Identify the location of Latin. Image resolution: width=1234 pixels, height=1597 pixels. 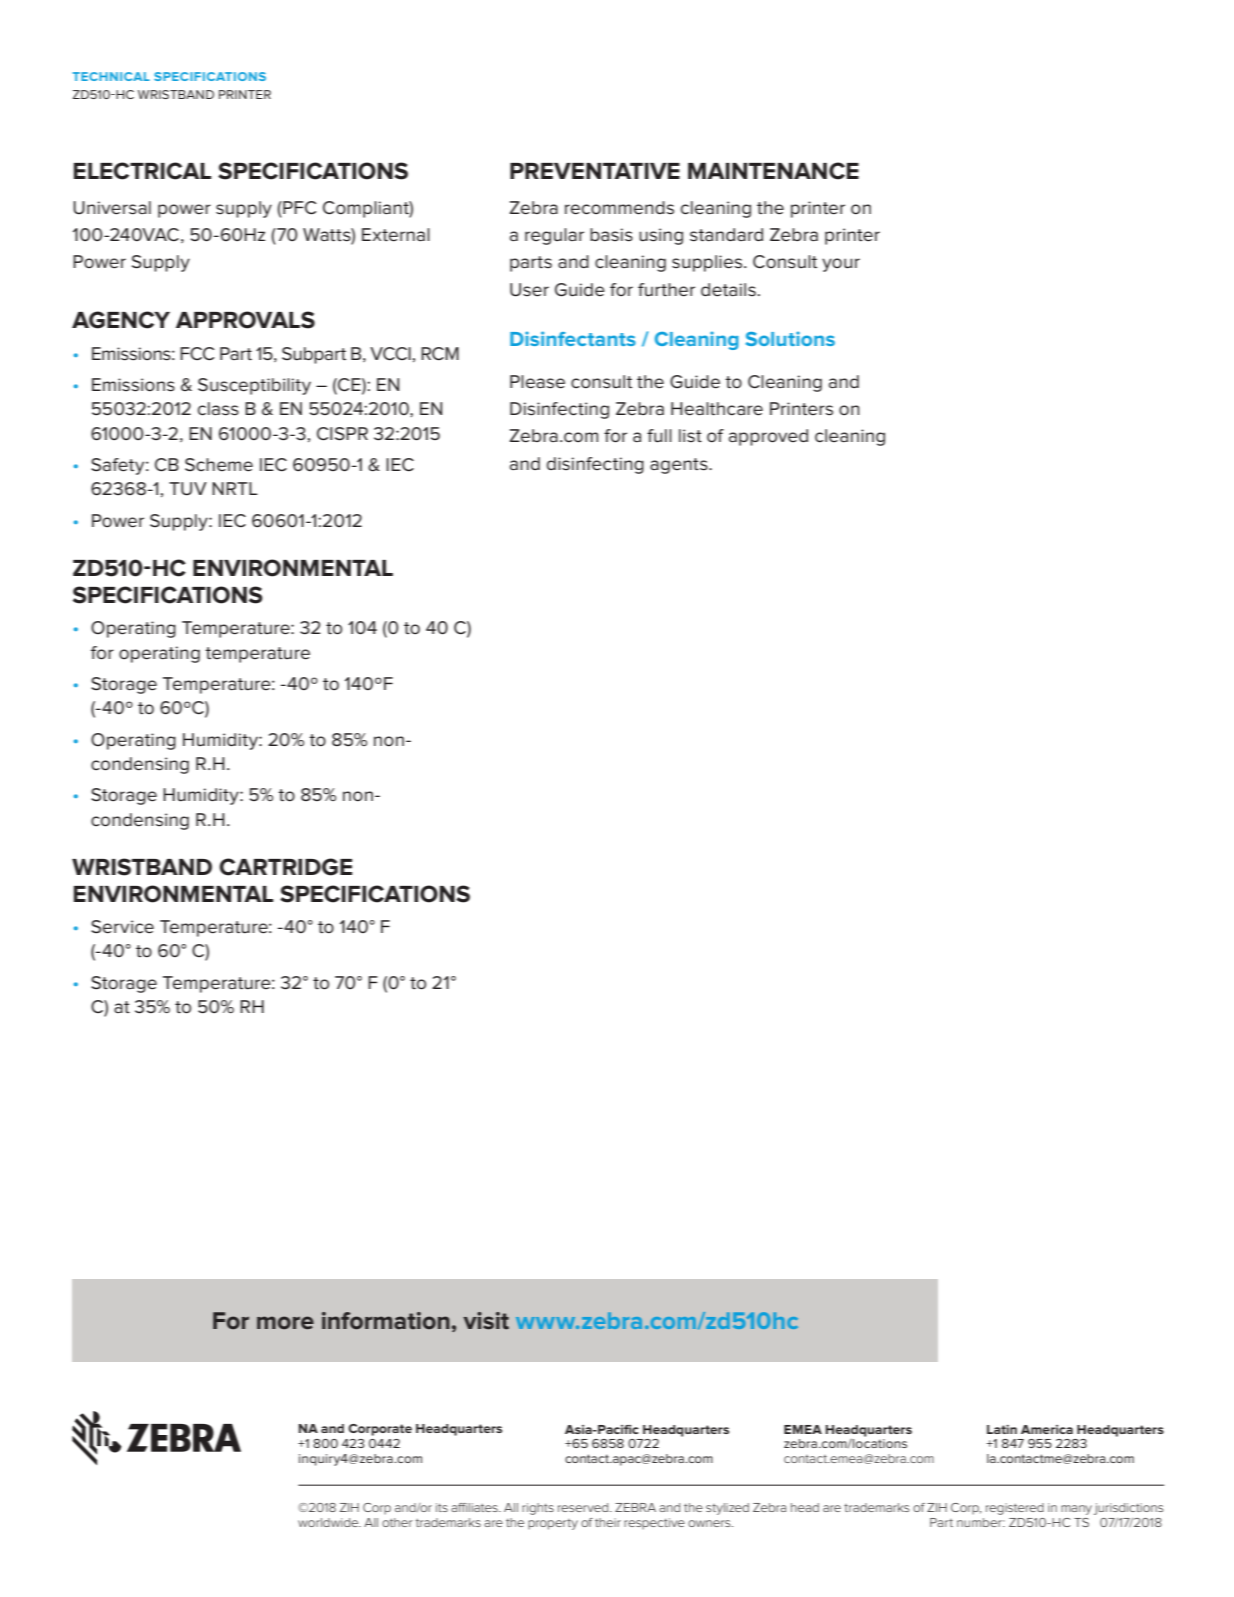
(1002, 1429).
